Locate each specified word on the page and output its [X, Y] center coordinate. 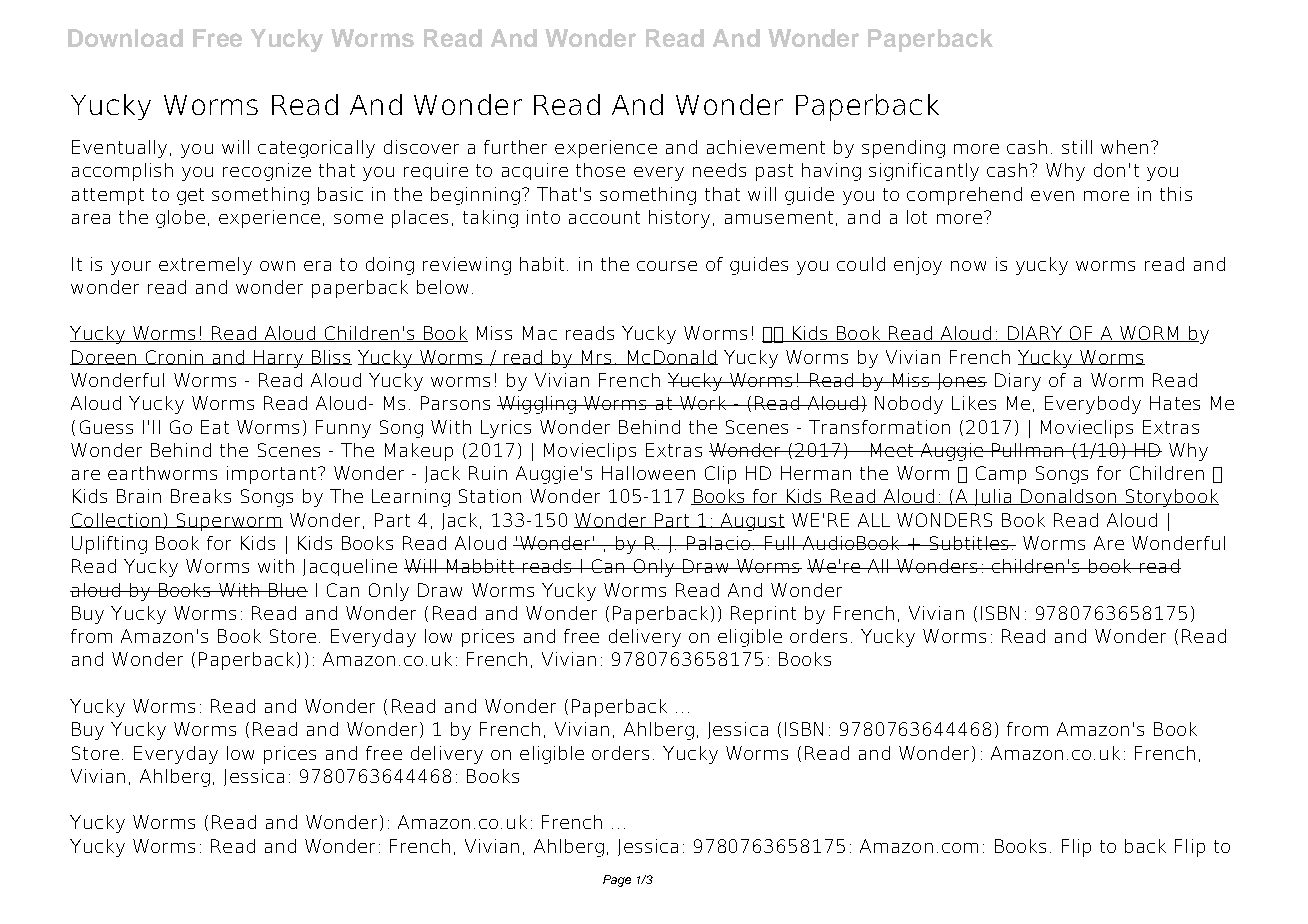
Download [125, 38]
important [271, 475]
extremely [205, 266]
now [968, 266]
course [667, 266]
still [1077, 147]
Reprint [763, 615]
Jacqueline [350, 567]
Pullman [1027, 450]
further [515, 147]
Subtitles [969, 543]
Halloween [648, 473]
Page [617, 881]
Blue [287, 590]
